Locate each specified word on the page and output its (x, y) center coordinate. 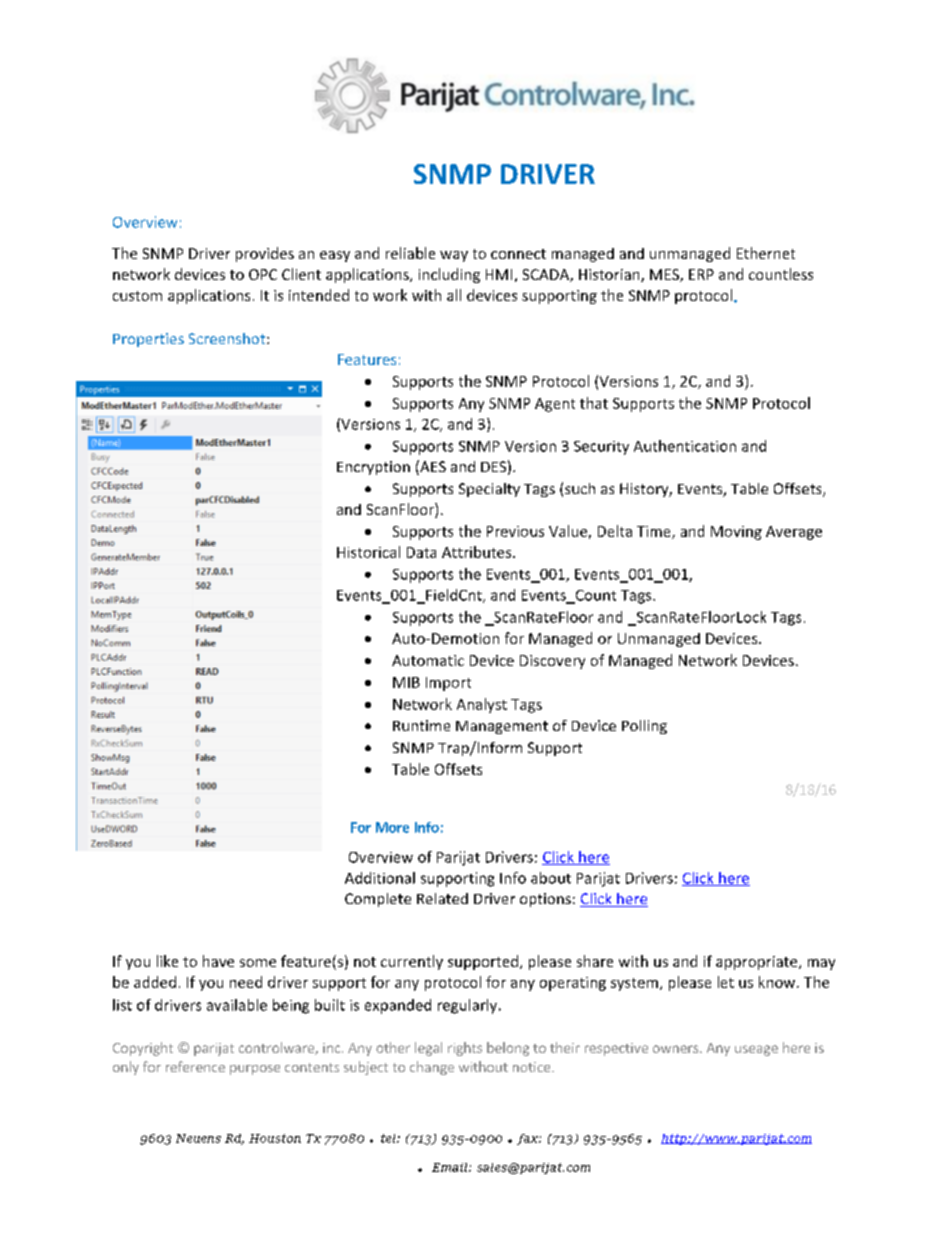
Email (451, 1167)
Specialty (489, 490)
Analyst (482, 705)
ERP (701, 274)
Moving (736, 533)
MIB (406, 682)
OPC (263, 274)
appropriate (758, 963)
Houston (275, 1138)
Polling (644, 727)
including (449, 275)
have (218, 961)
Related (442, 898)
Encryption (373, 468)
